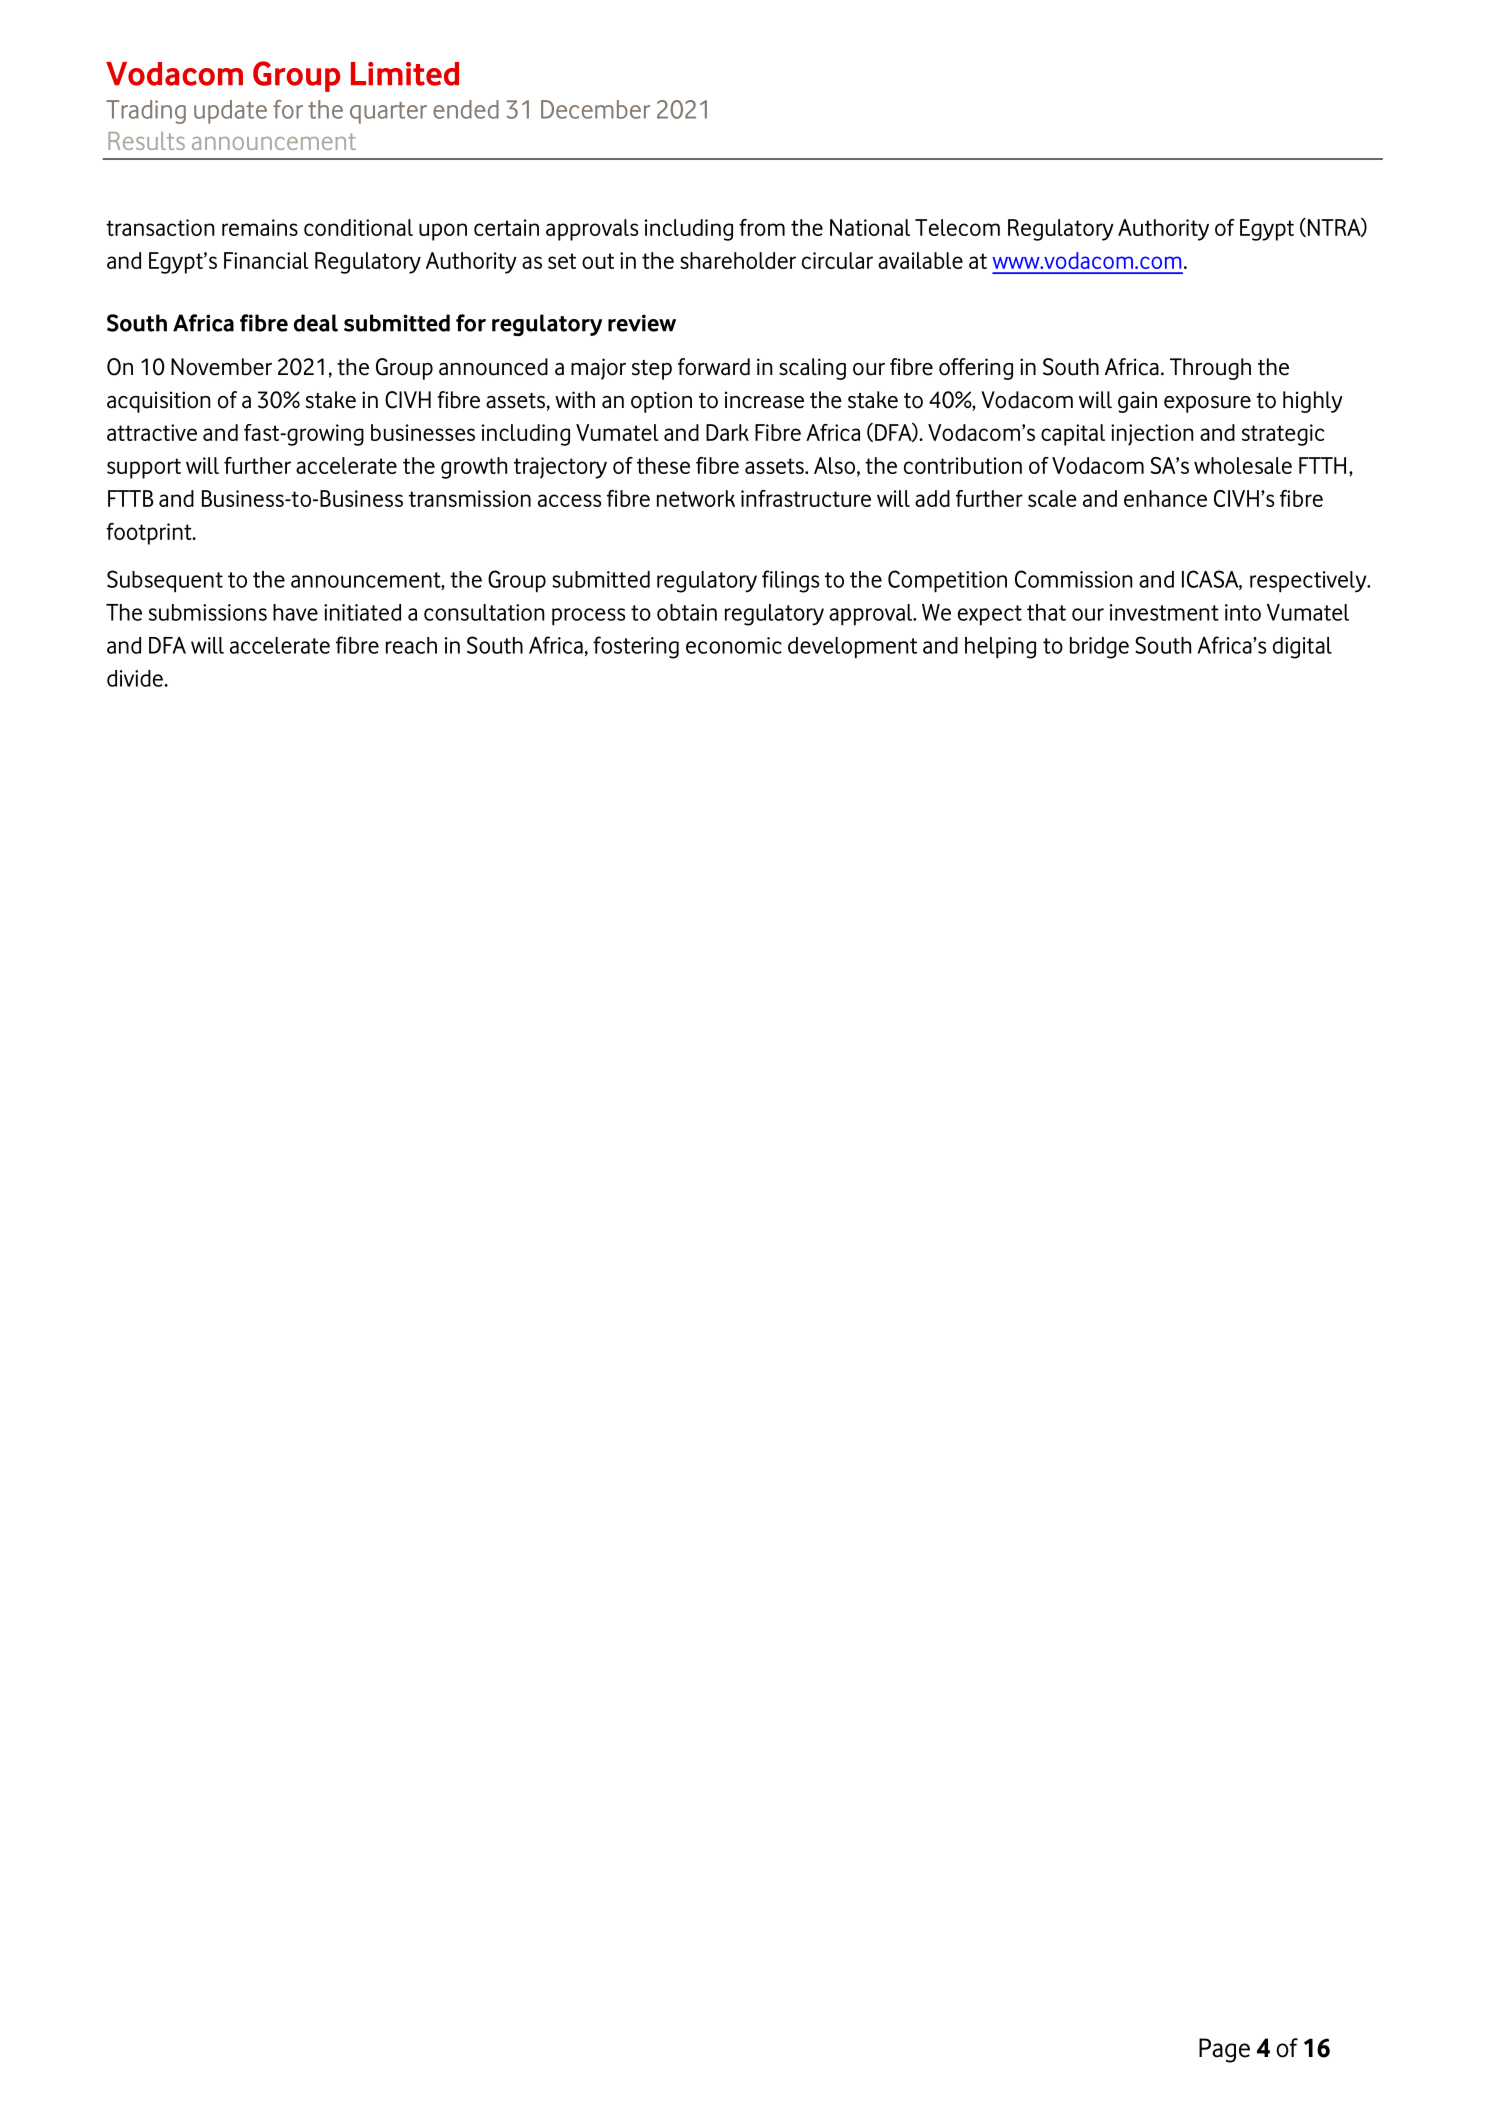 The image size is (1485, 2101). I want to click on Page, so click(1224, 2050).
